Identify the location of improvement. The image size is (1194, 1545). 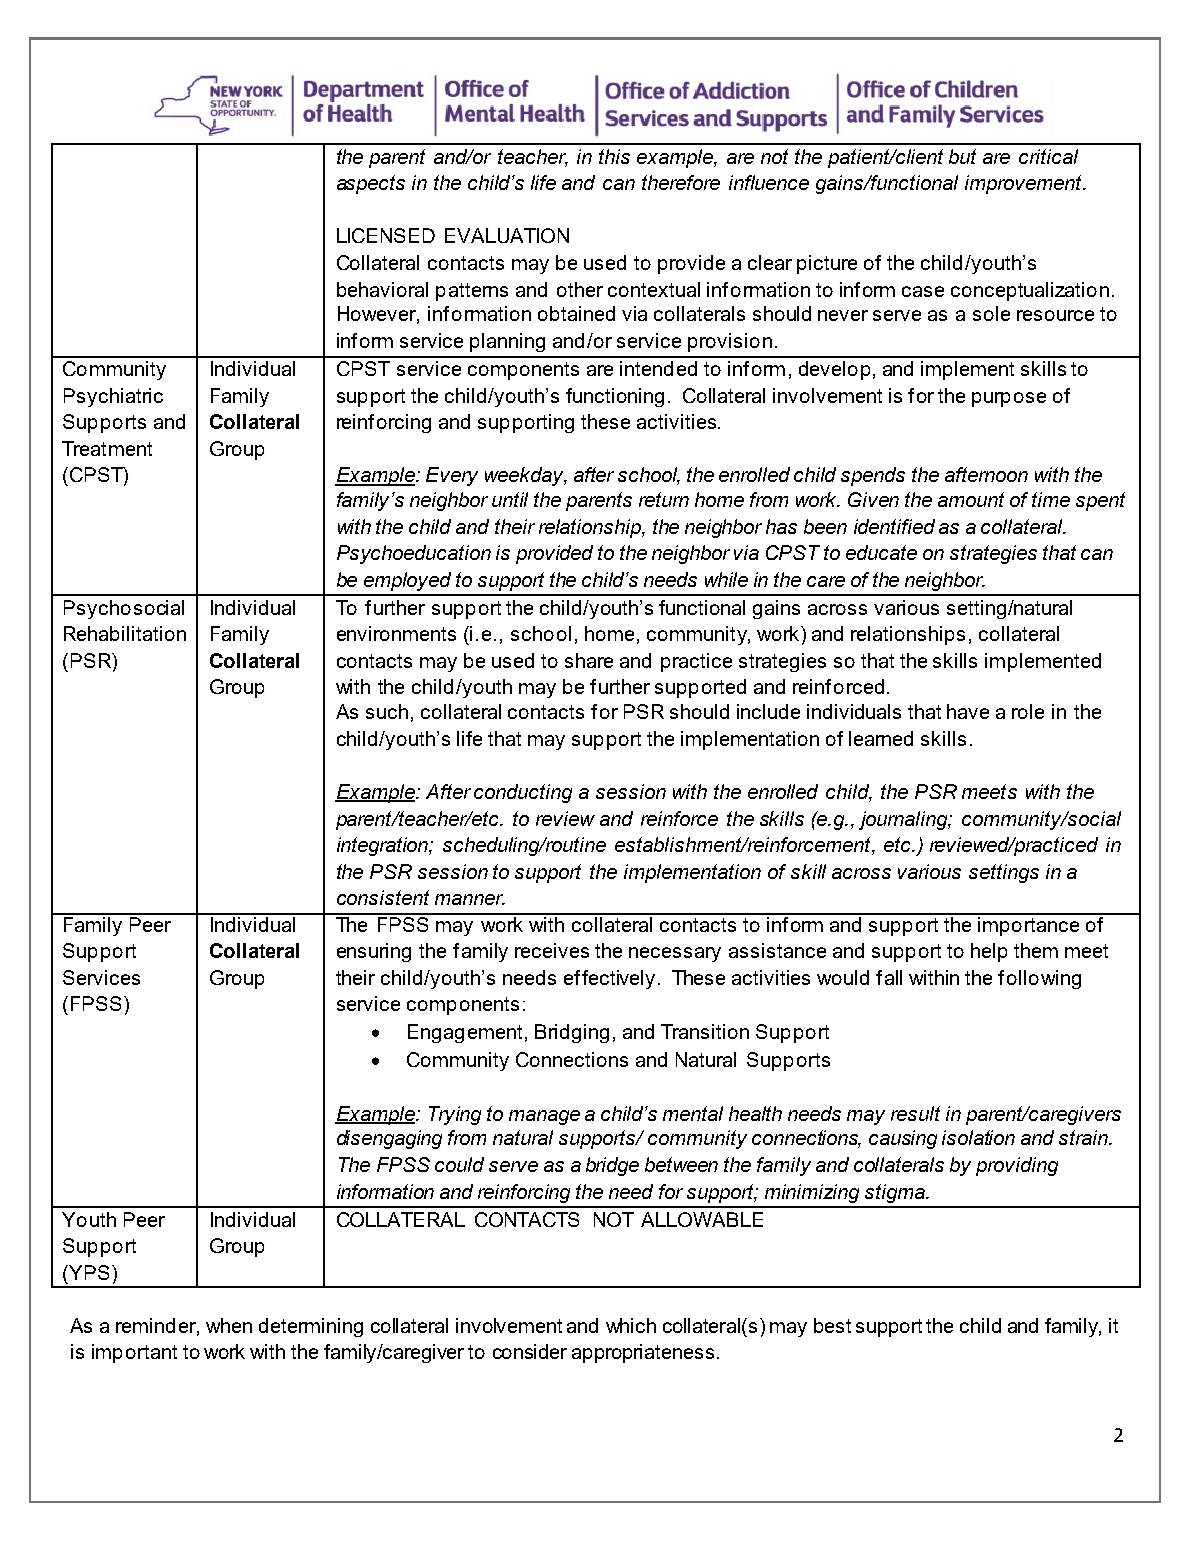
(1024, 184).
